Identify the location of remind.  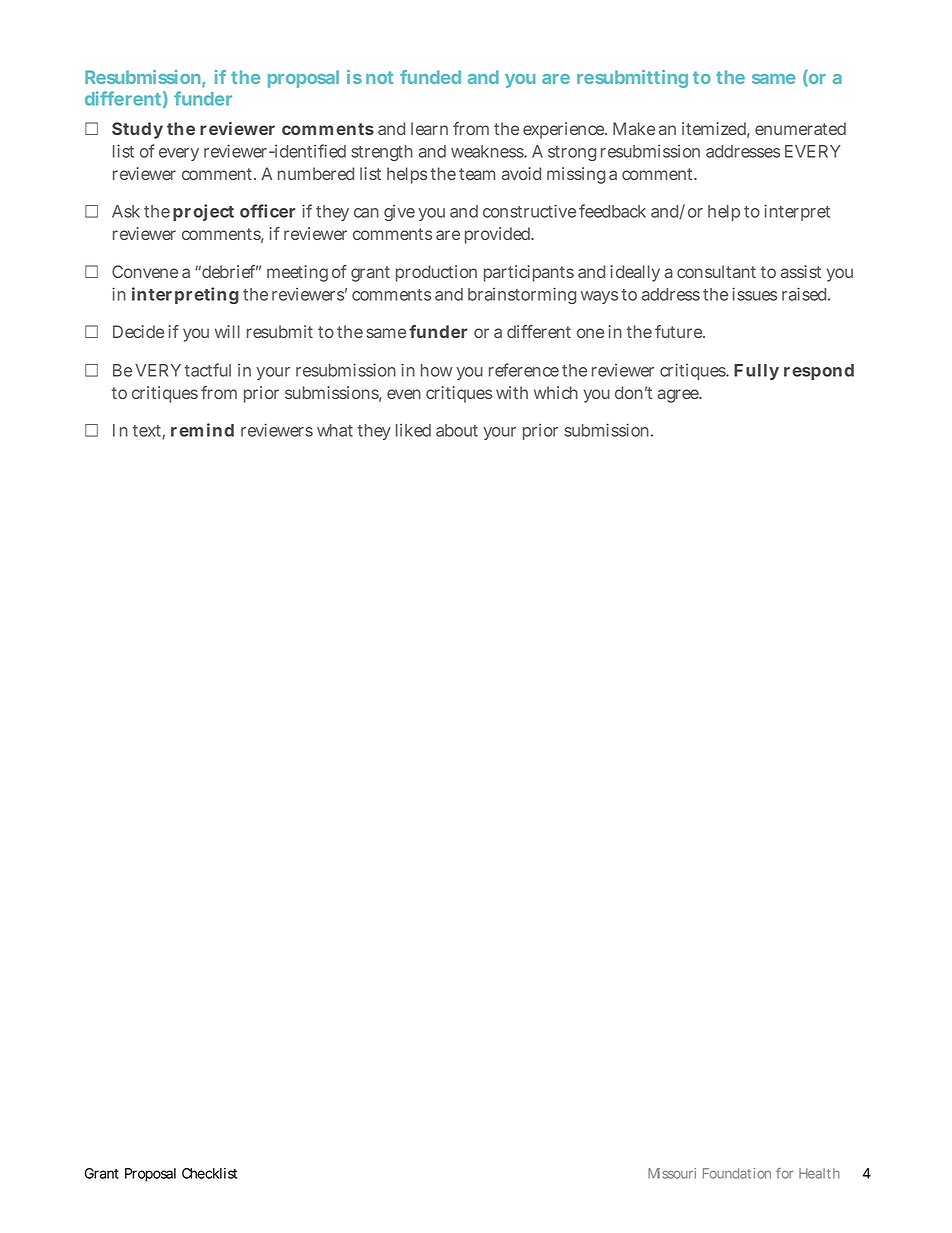
(202, 430).
